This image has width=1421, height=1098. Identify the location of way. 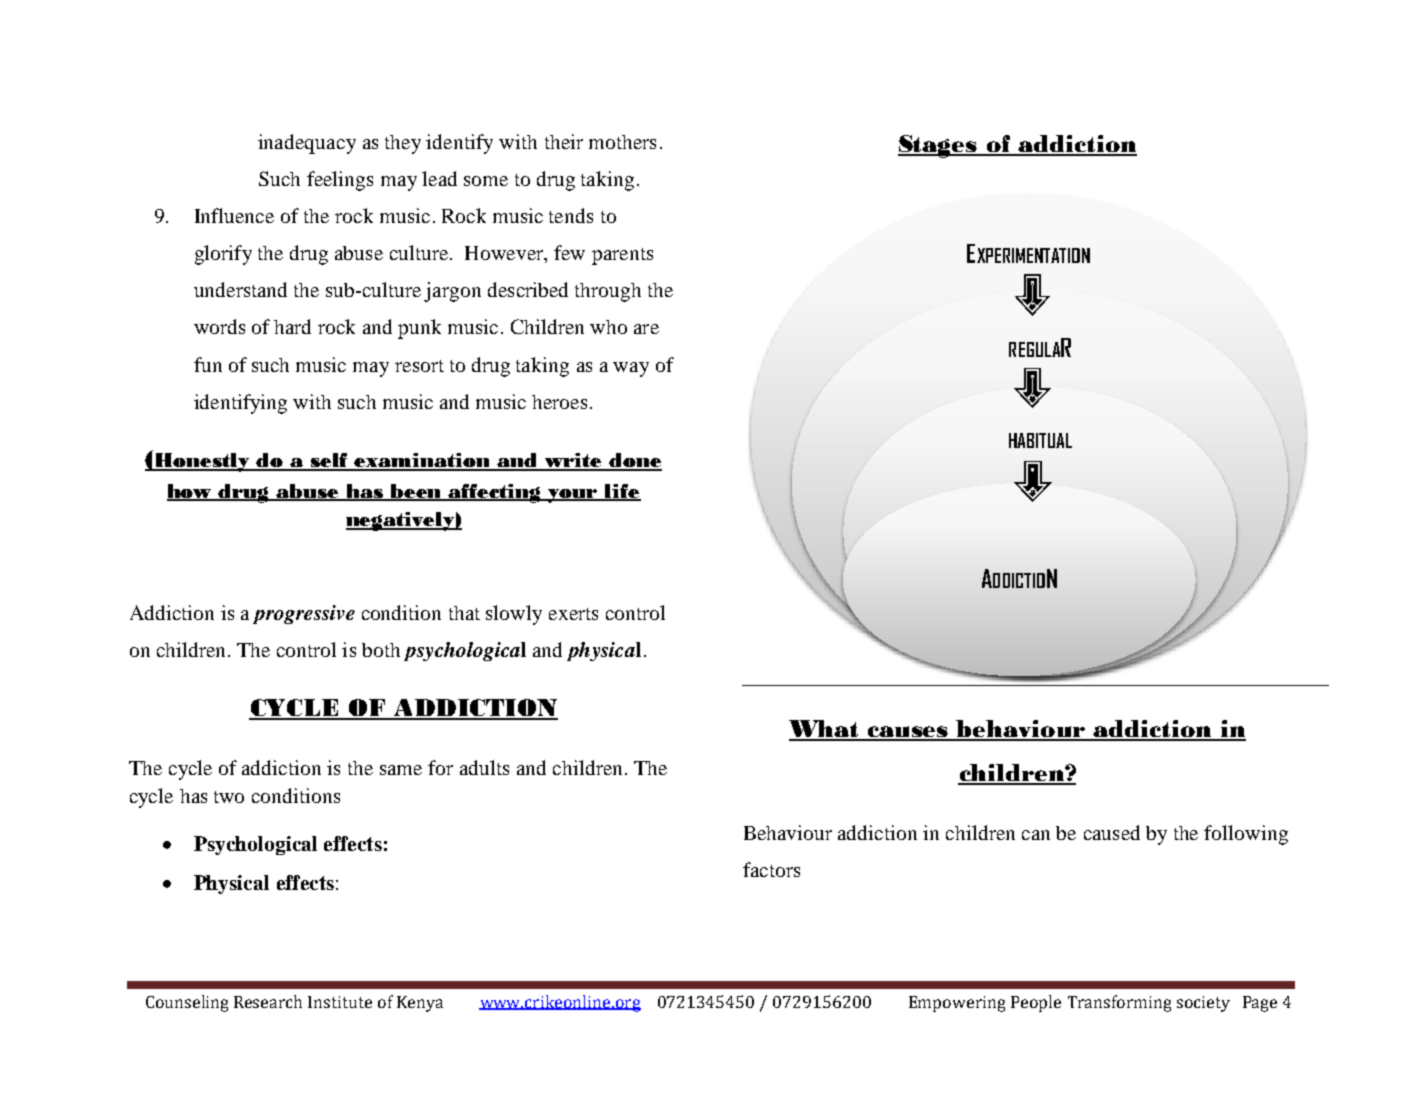
(631, 369).
